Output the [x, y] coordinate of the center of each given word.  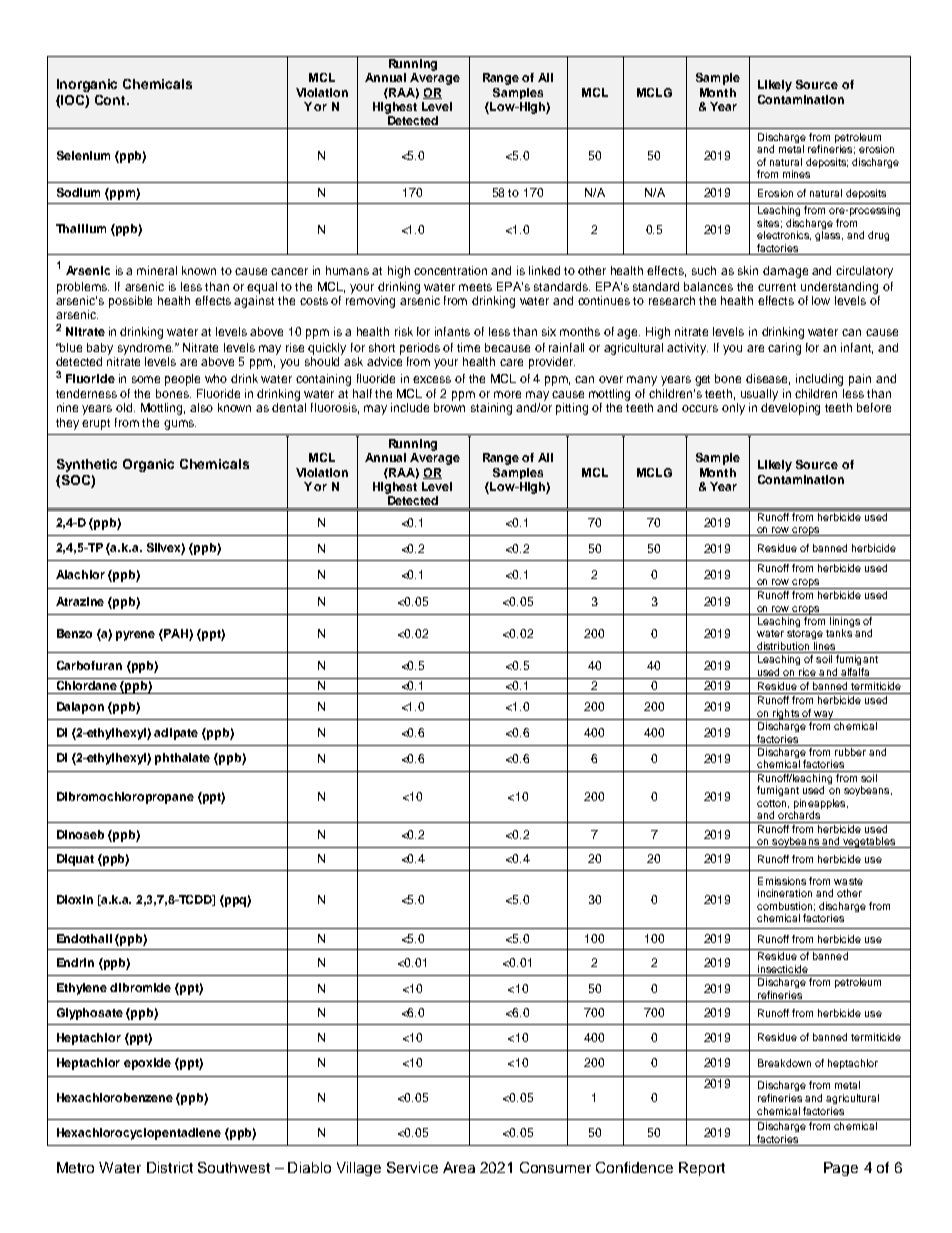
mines [796, 174]
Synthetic [87, 465]
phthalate [182, 759]
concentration [450, 270]
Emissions [782, 881]
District [170, 1167]
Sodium [78, 192]
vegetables [869, 842]
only [733, 409]
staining [491, 409]
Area [459, 1167]
